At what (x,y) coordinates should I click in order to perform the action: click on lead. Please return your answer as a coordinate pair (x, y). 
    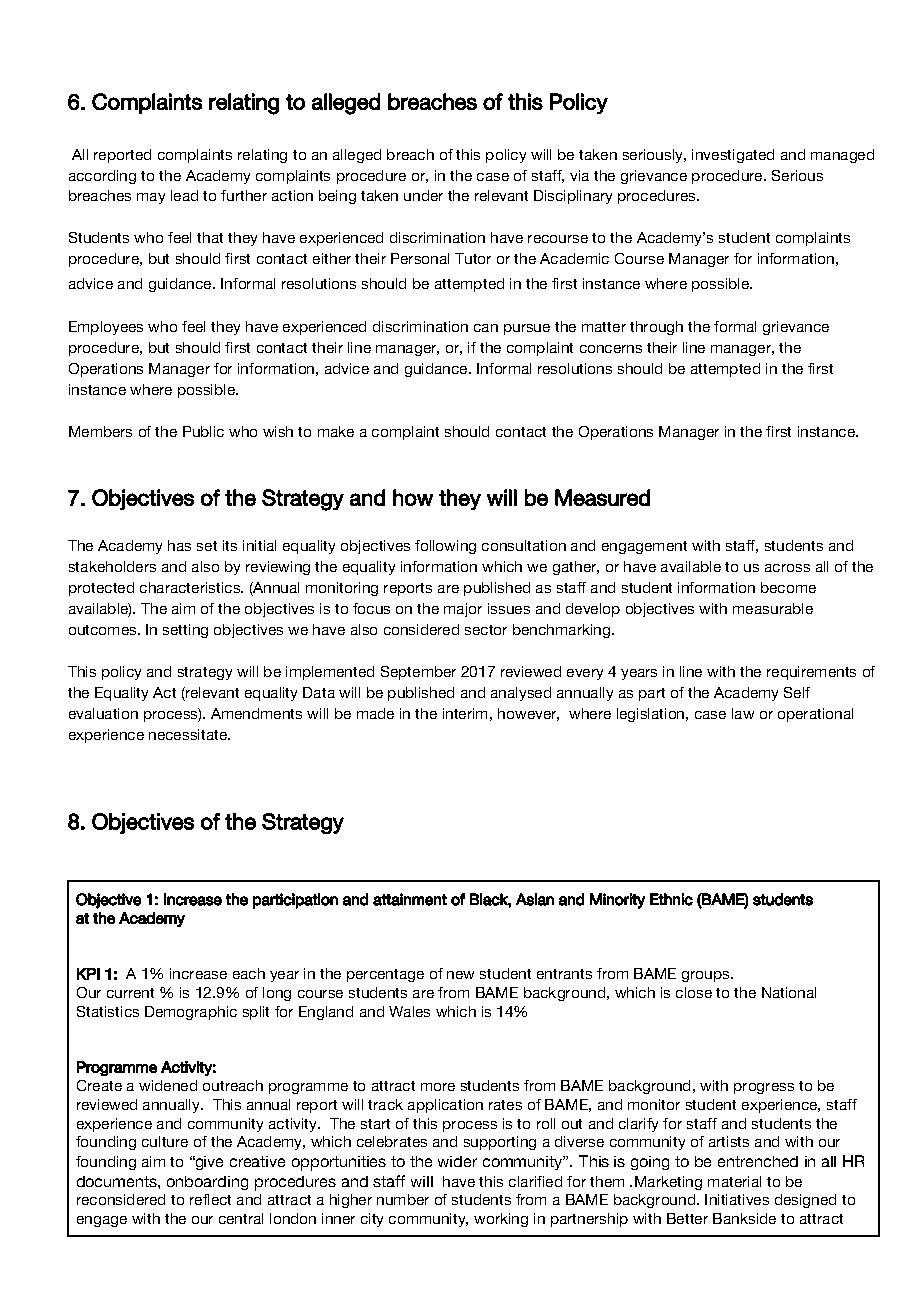
    Looking at the image, I should click on (184, 195).
